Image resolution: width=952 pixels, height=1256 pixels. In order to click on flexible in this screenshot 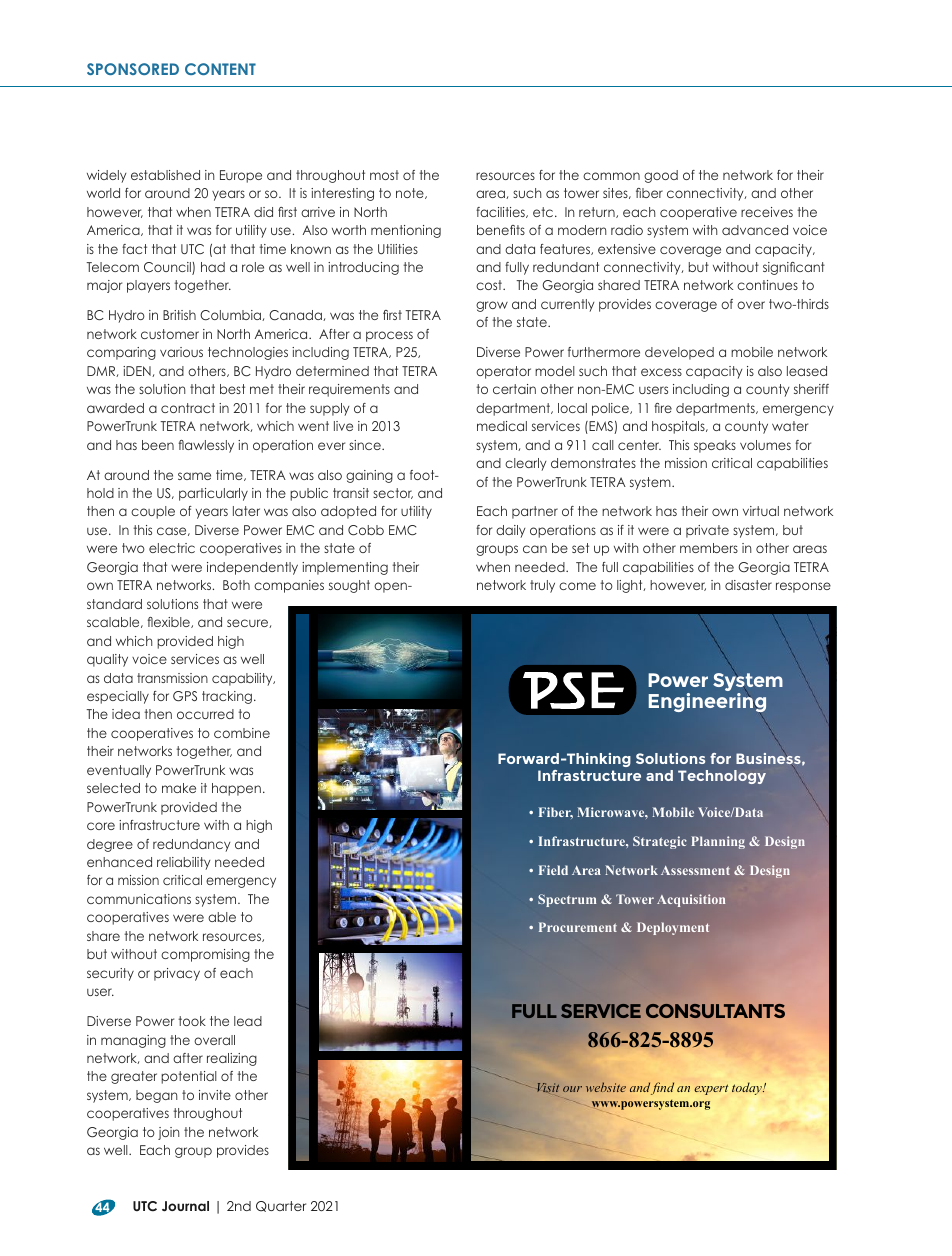, I will do `click(169, 622)`.
